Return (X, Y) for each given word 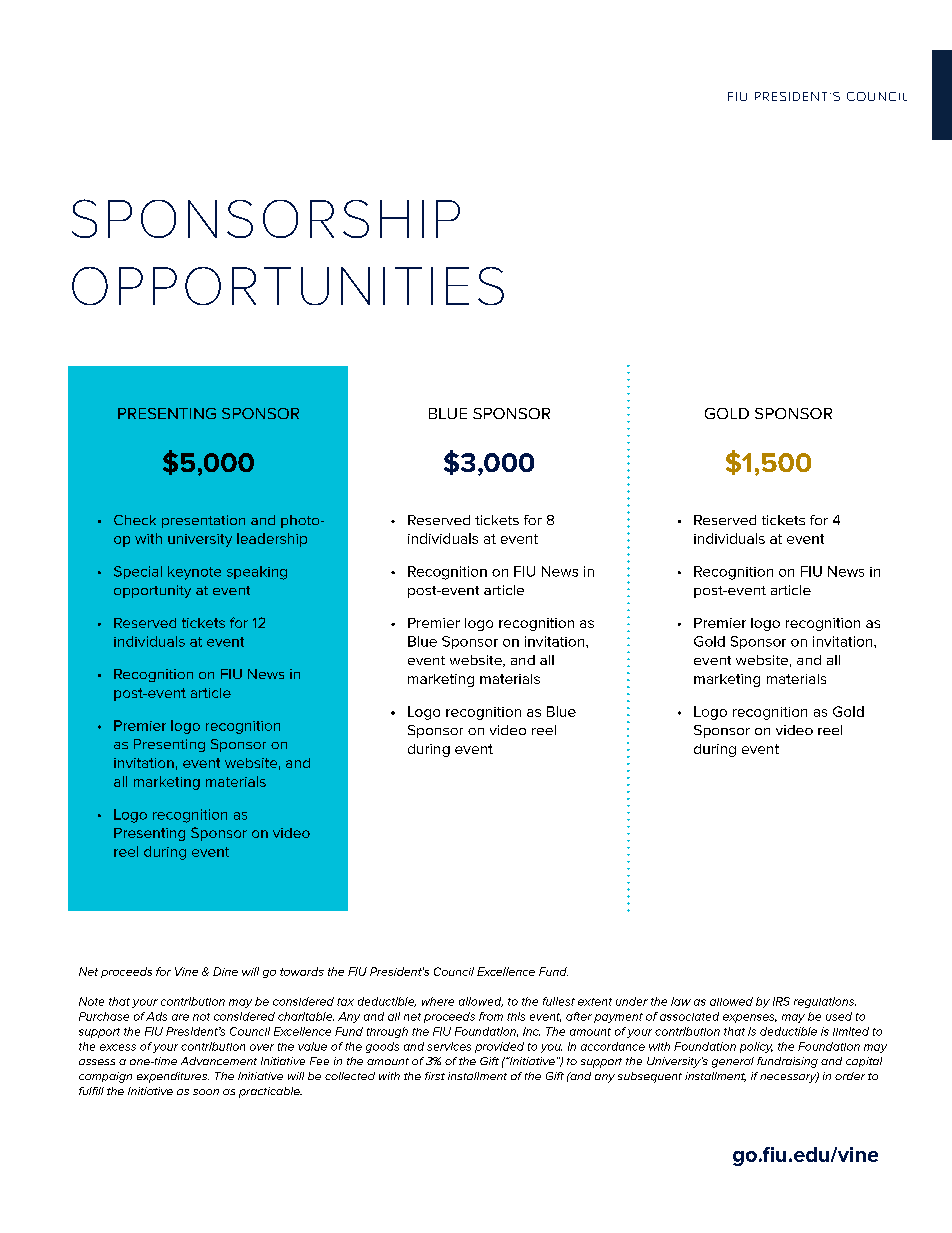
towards (302, 971)
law (681, 1001)
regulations (825, 1002)
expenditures (173, 1077)
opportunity (152, 591)
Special (138, 572)
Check (135, 520)
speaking (257, 573)
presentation (203, 521)
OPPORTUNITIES (288, 286)
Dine (225, 971)
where (438, 1001)
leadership (272, 540)
